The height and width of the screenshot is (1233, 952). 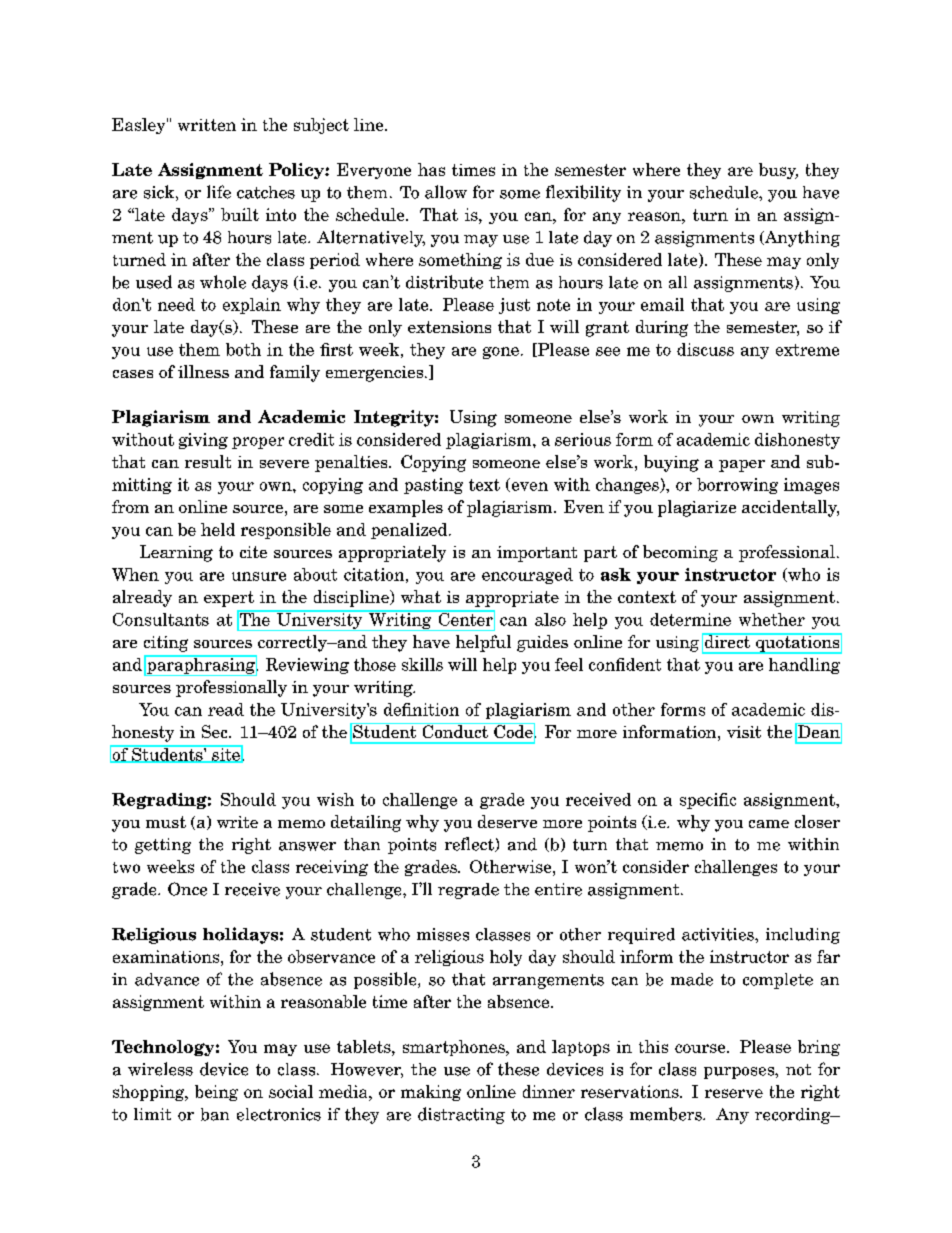 What do you see at coordinates (431, 169) in the screenshot?
I see `has` at bounding box center [431, 169].
